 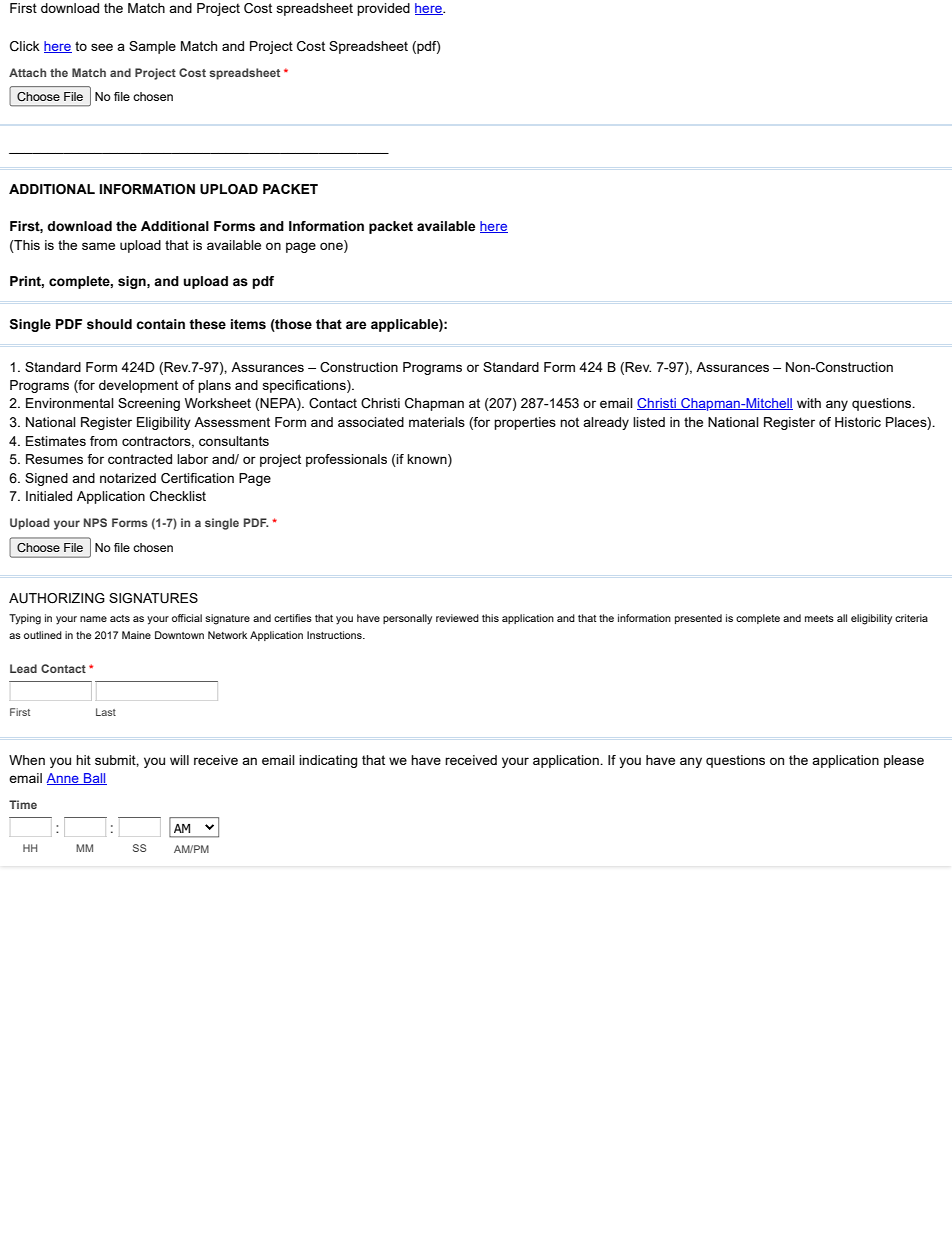 I want to click on acts, so click(x=120, y=618).
